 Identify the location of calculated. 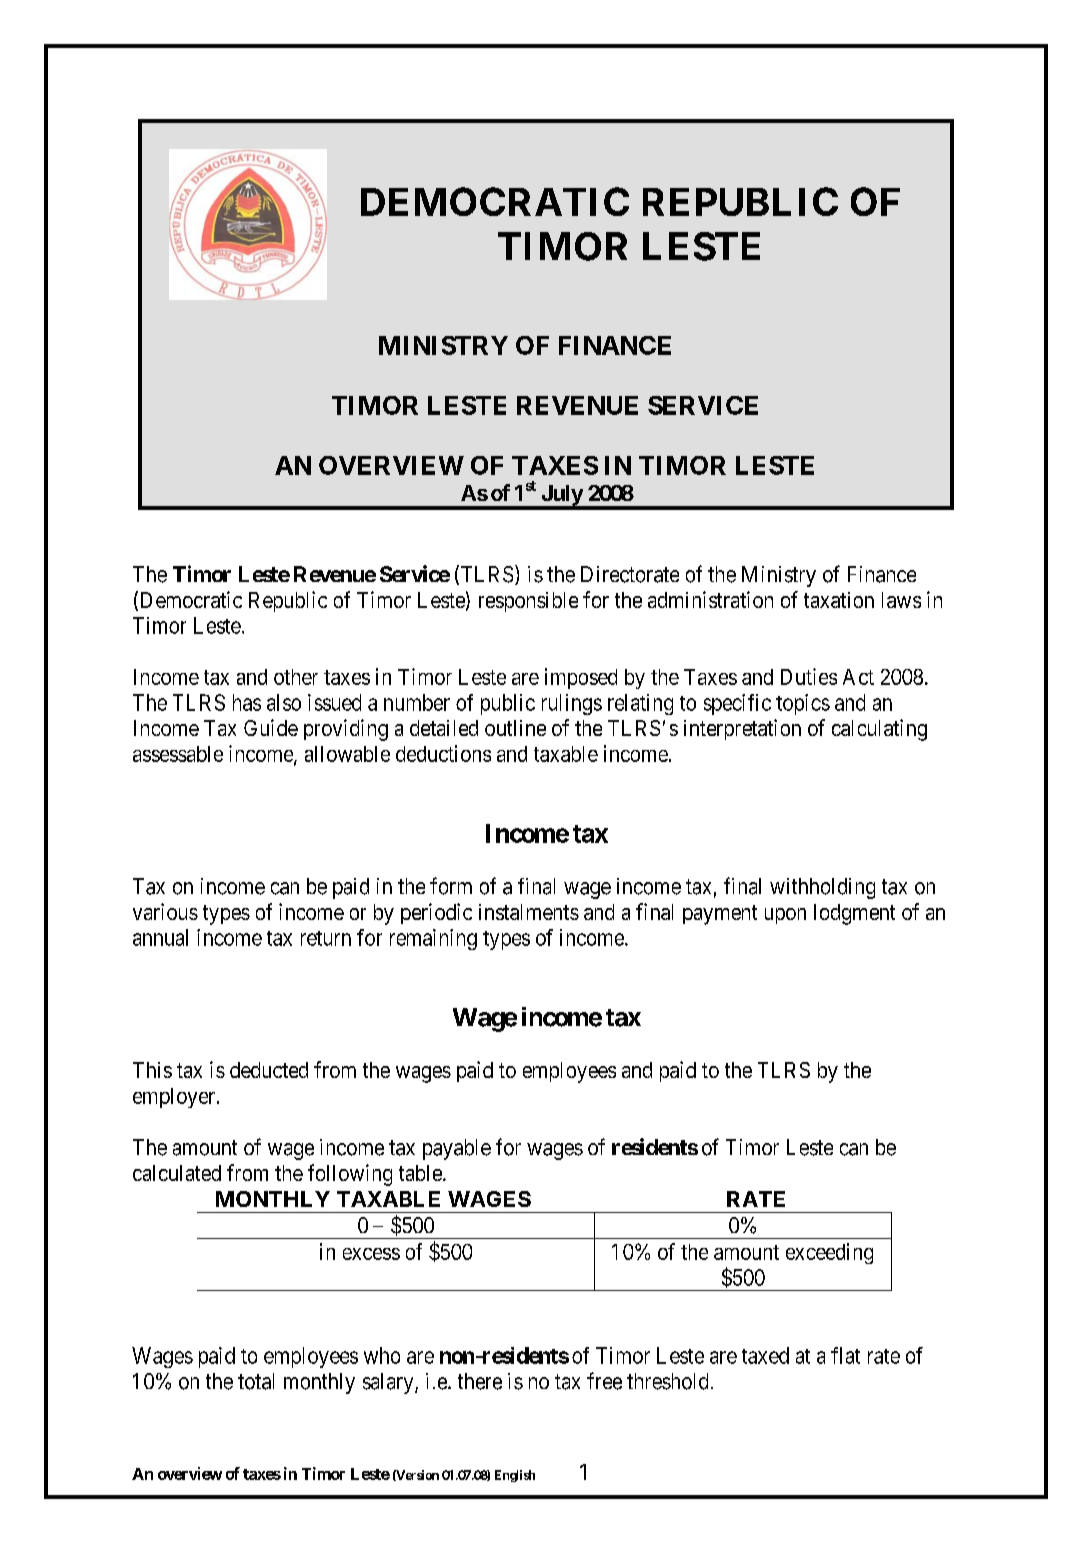
(177, 1173).
